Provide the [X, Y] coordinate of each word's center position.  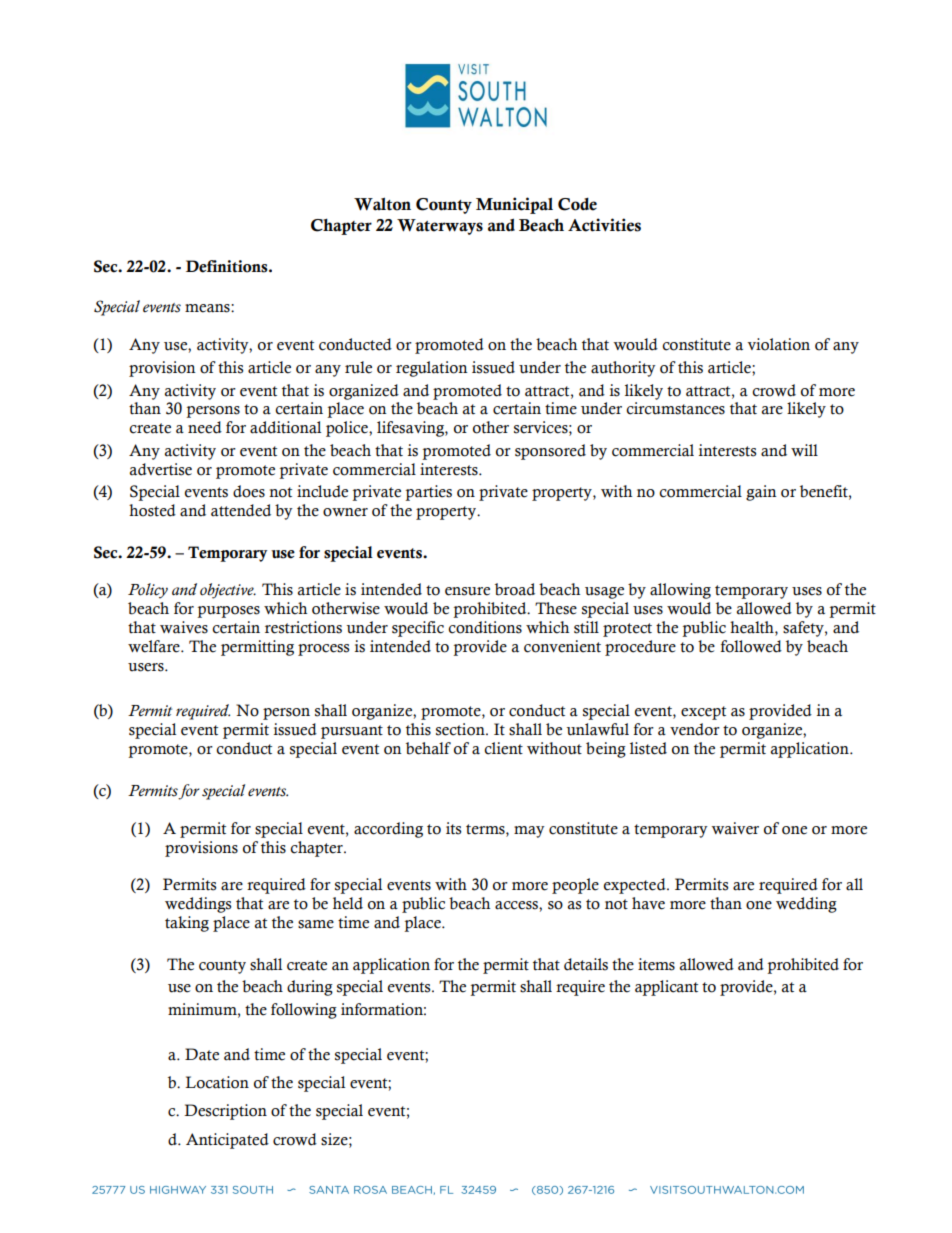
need [205, 427]
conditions [485, 627]
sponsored [550, 452]
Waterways [440, 227]
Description [225, 1112]
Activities [604, 225]
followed [751, 646]
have [648, 903]
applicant [666, 988]
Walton [382, 204]
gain [761, 493]
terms [486, 829]
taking [187, 924]
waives [184, 627]
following [304, 1011]
